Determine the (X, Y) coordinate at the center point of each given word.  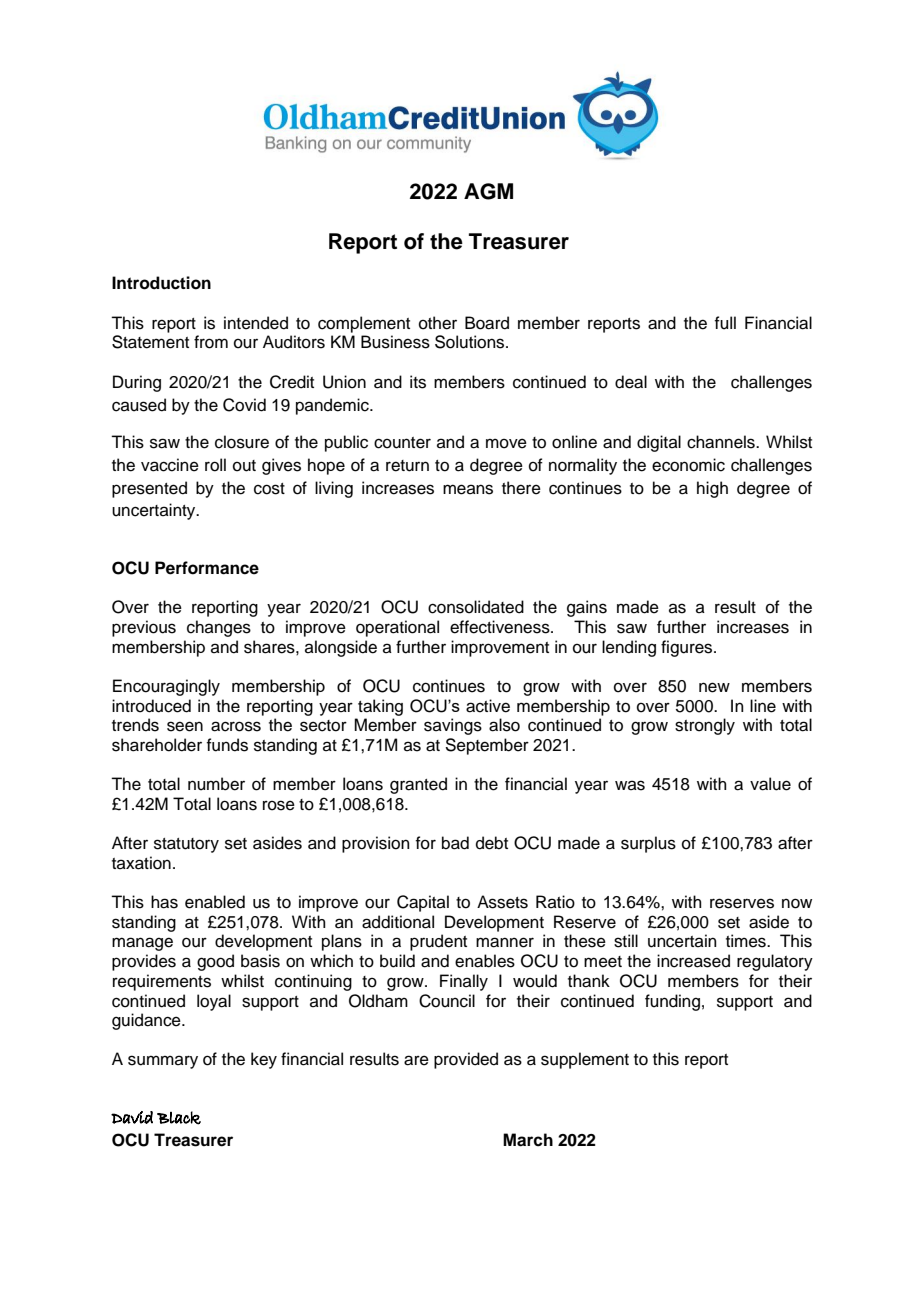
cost (269, 489)
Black (179, 1118)
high (712, 489)
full (725, 323)
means (468, 489)
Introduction (161, 283)
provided (466, 1060)
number (216, 784)
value (770, 784)
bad (455, 843)
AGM (488, 191)
